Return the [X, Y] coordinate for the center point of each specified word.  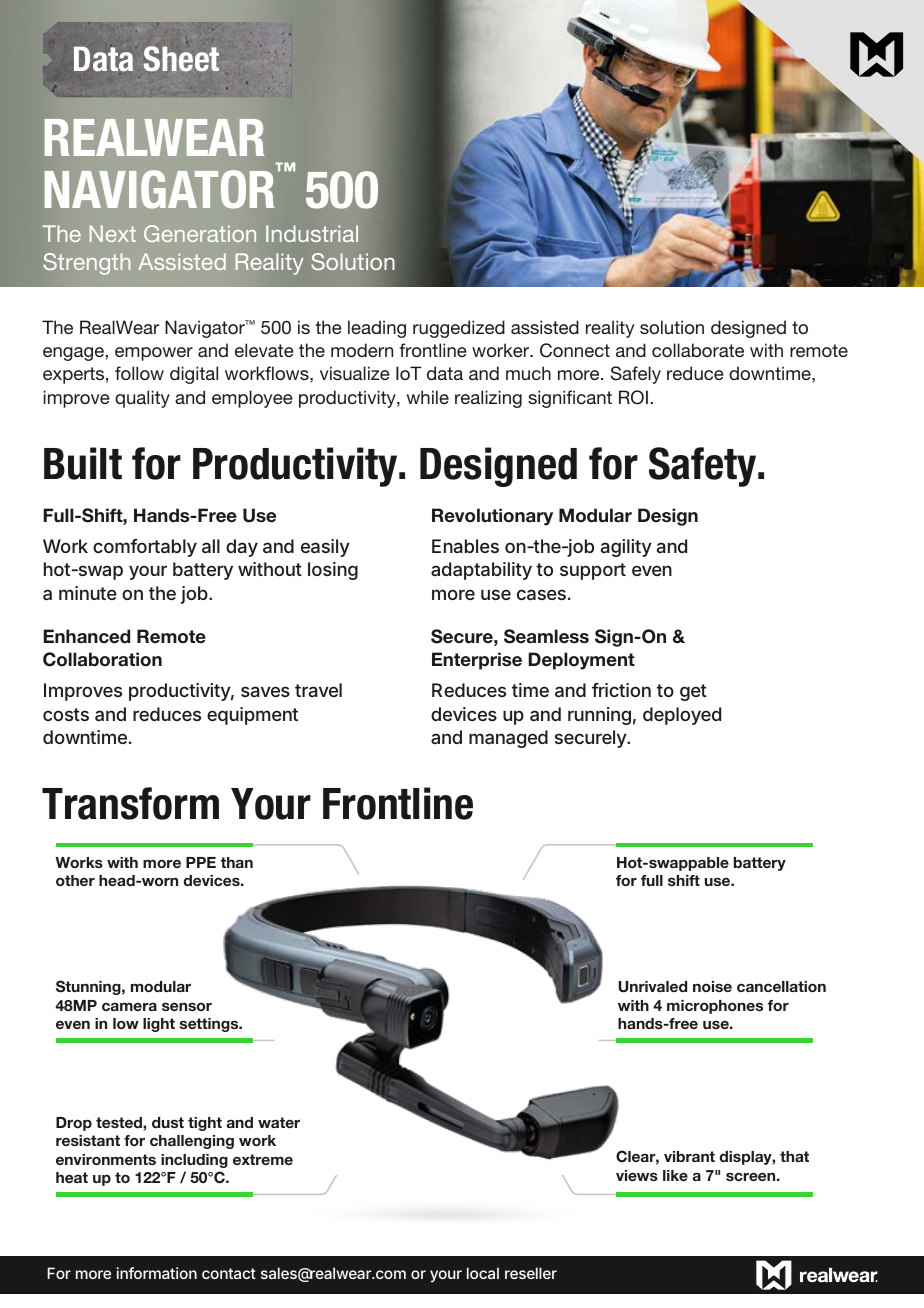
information [157, 1273]
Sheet [181, 59]
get [693, 692]
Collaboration [102, 659]
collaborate [698, 350]
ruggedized [459, 329]
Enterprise [477, 661]
